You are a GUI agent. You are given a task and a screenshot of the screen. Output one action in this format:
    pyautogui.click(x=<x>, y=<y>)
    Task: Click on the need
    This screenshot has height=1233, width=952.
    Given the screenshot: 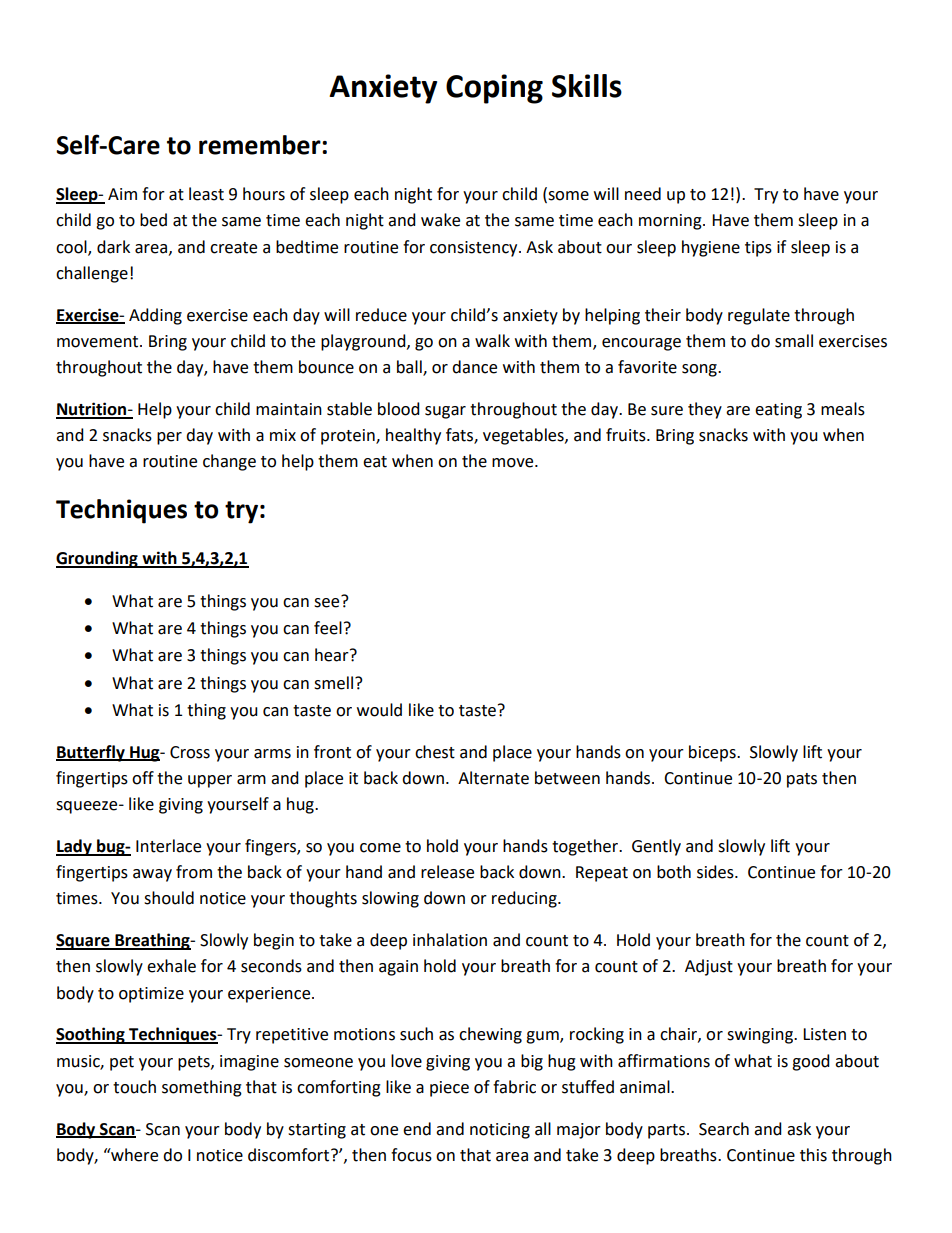 What is the action you would take?
    pyautogui.click(x=643, y=194)
